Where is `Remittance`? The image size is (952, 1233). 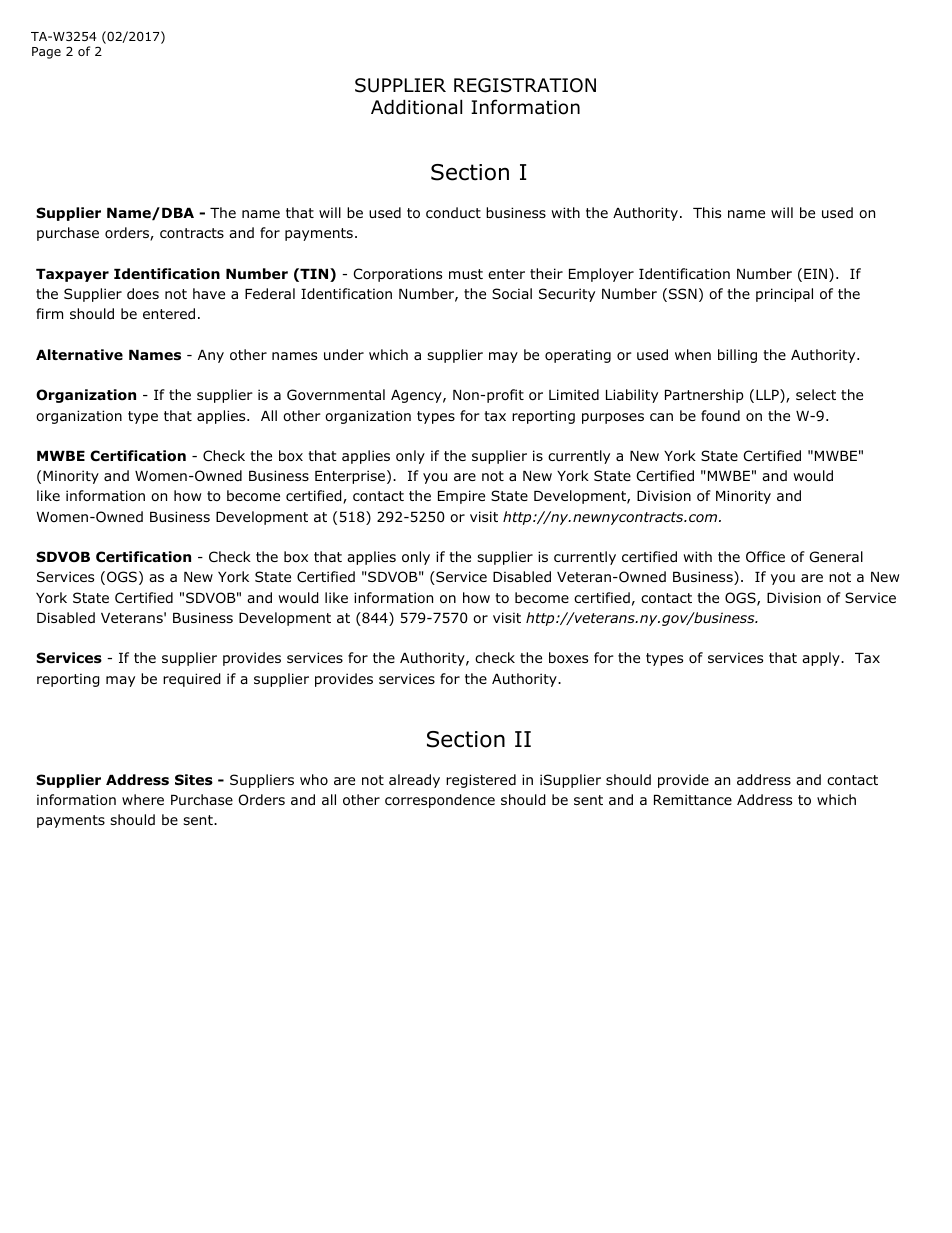 Remittance is located at coordinates (693, 799).
